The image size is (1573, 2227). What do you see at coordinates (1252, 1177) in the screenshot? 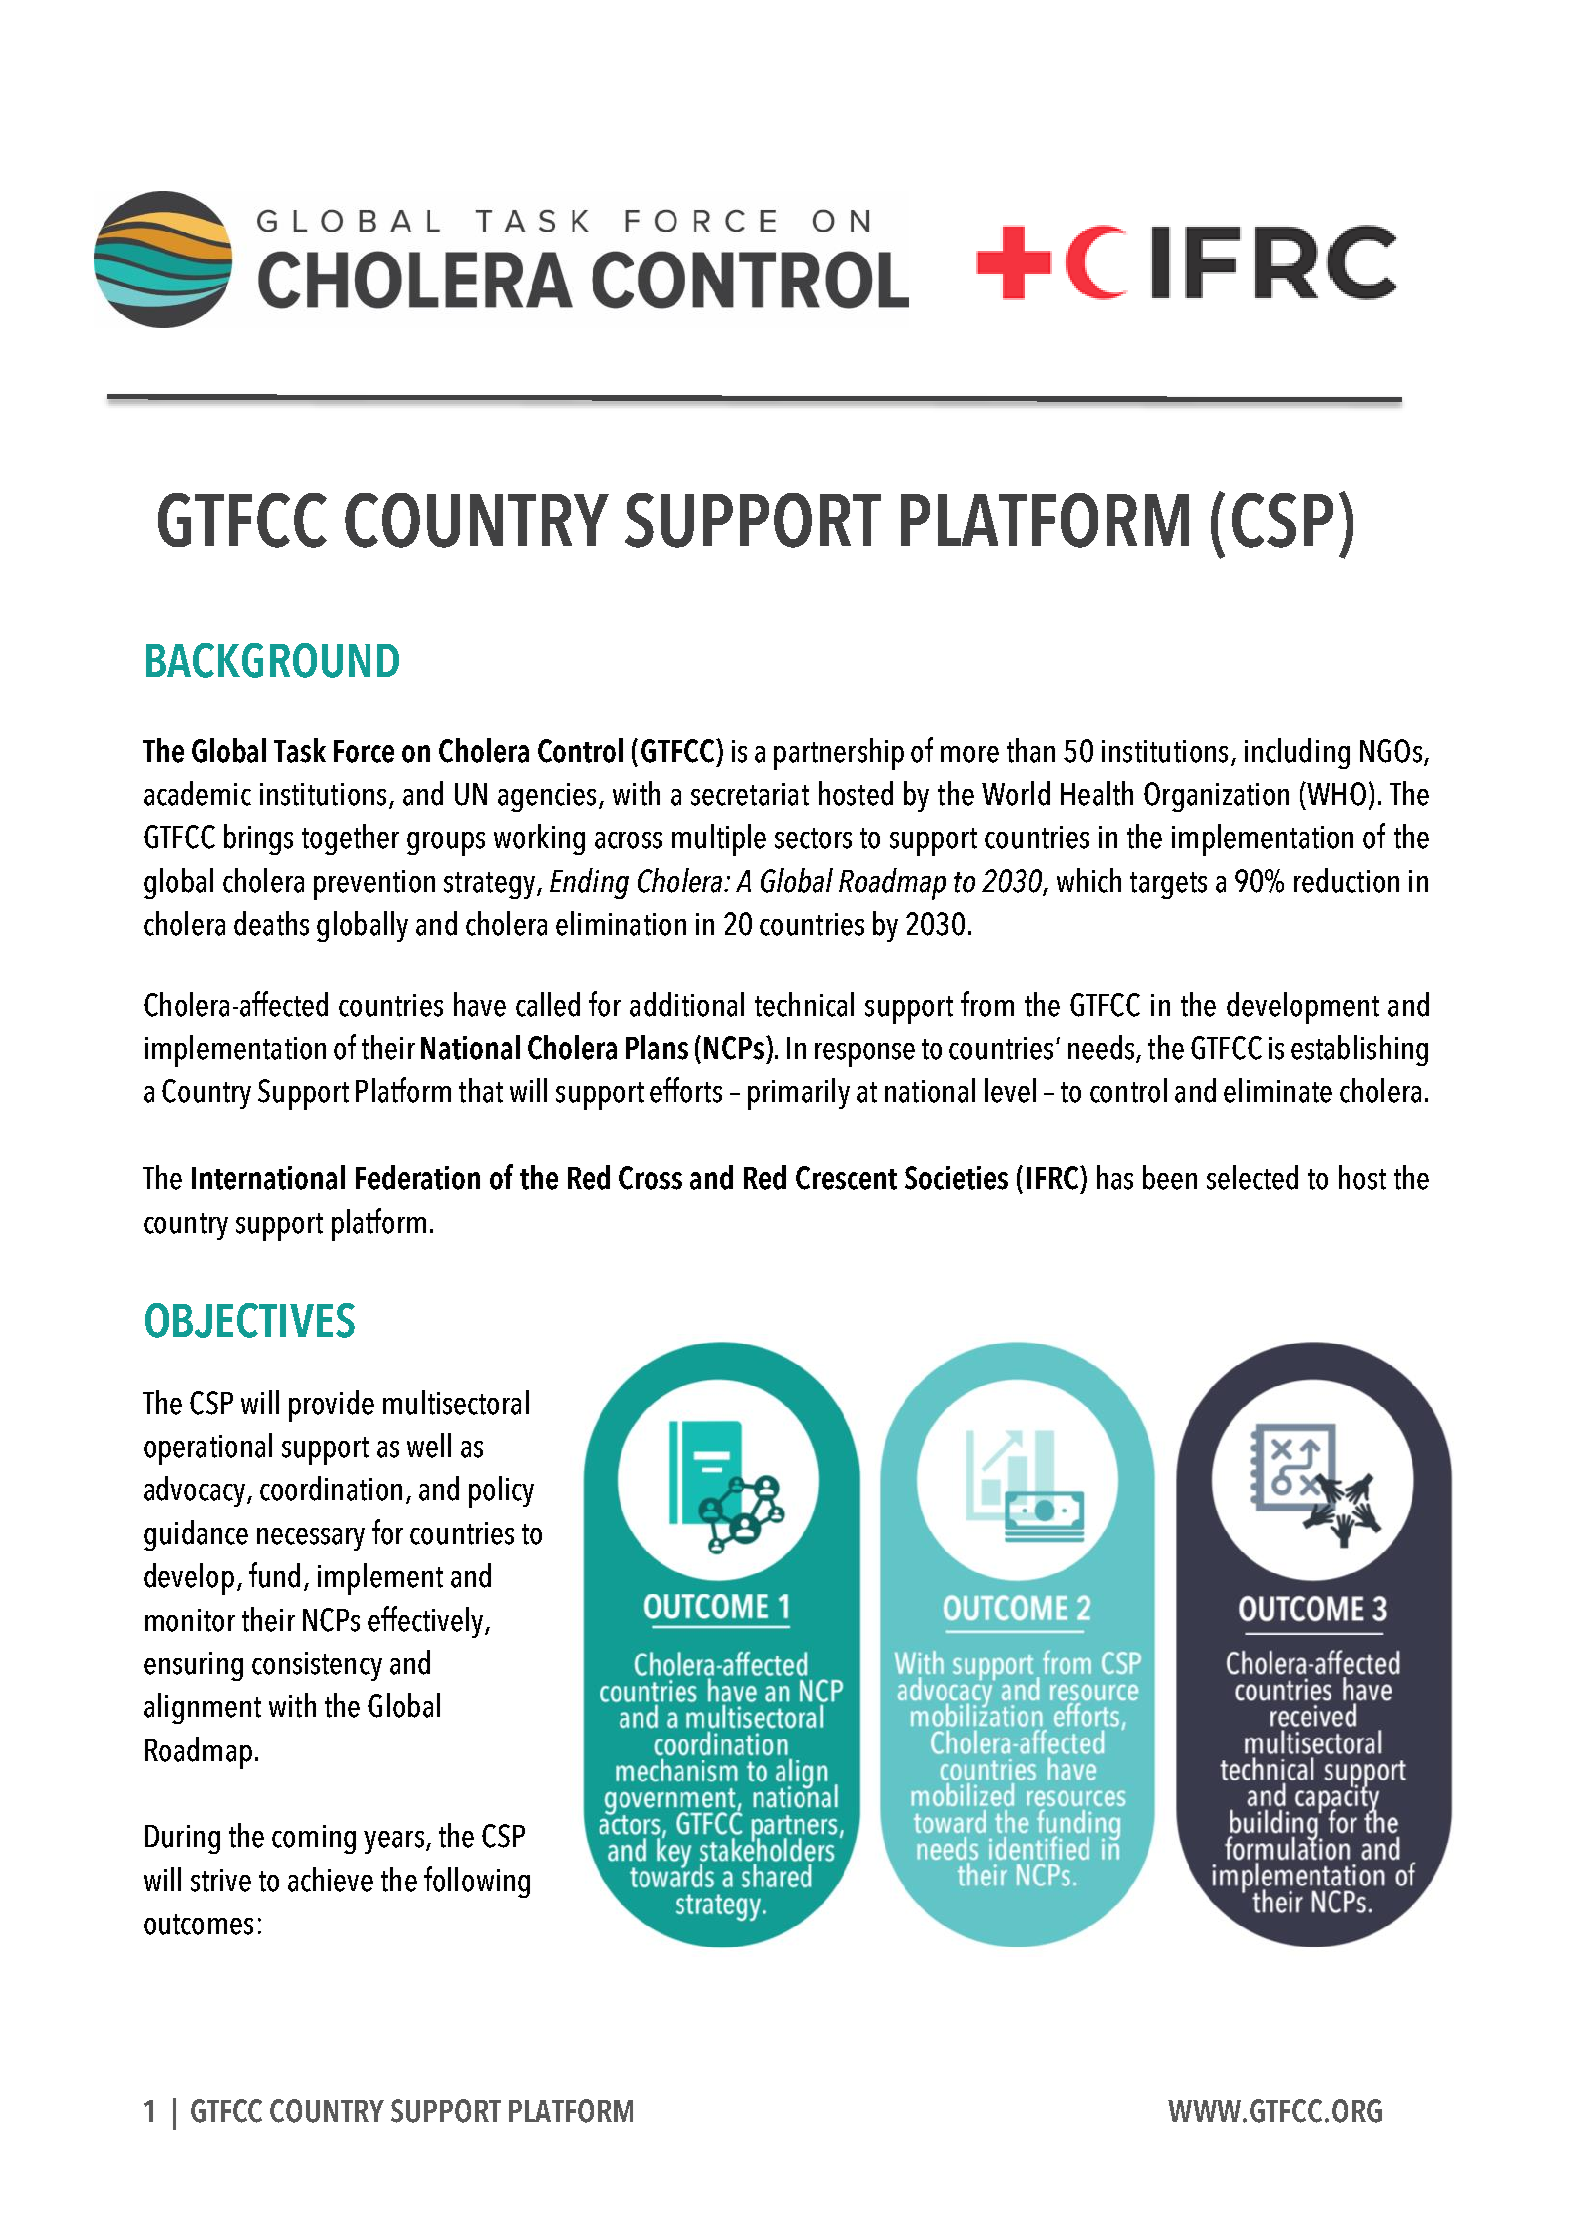
I see `selected` at bounding box center [1252, 1177].
